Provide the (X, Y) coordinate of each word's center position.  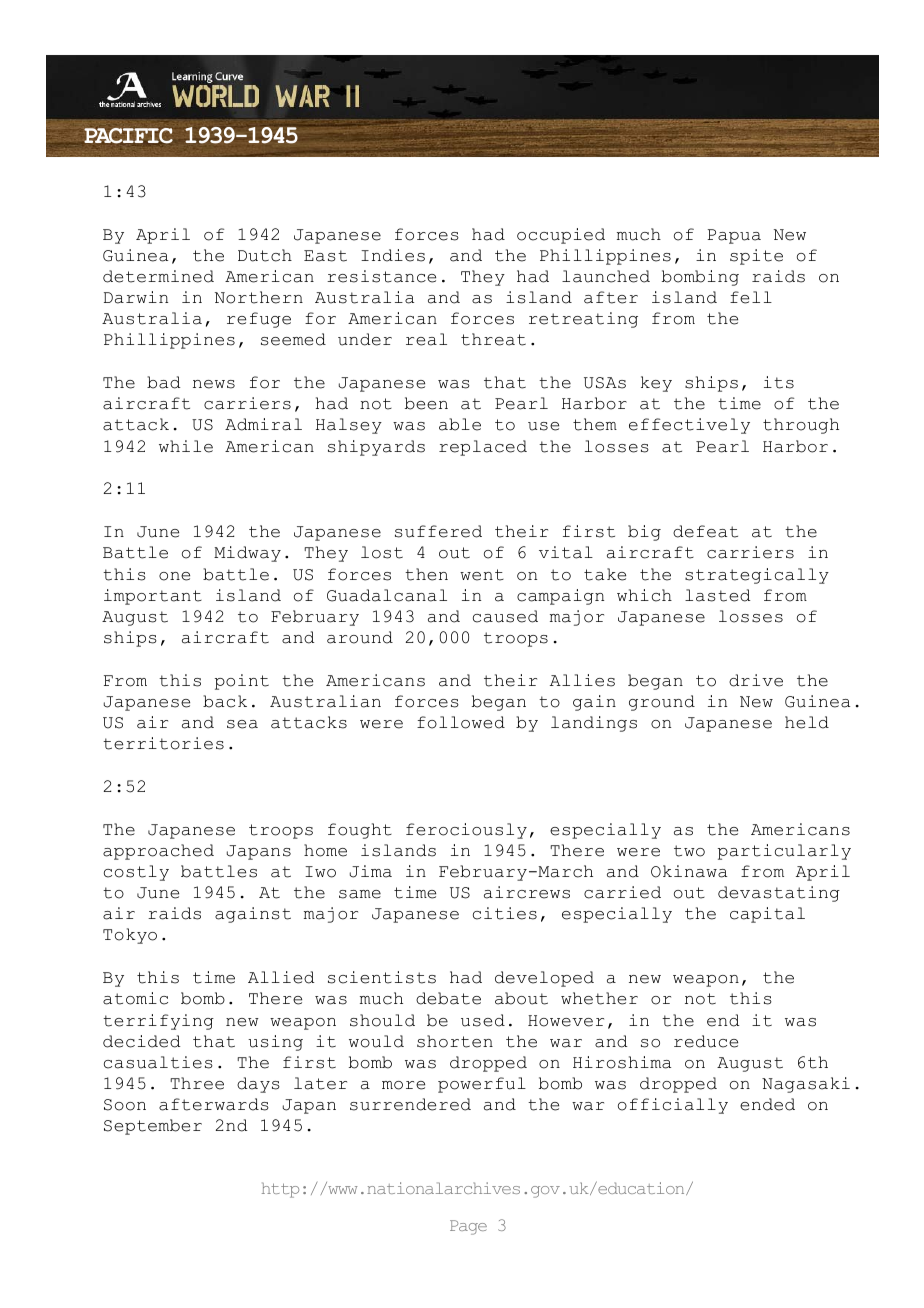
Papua (734, 236)
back (225, 701)
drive (756, 680)
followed (461, 722)
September (153, 1127)
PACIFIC (128, 136)
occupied (561, 236)
